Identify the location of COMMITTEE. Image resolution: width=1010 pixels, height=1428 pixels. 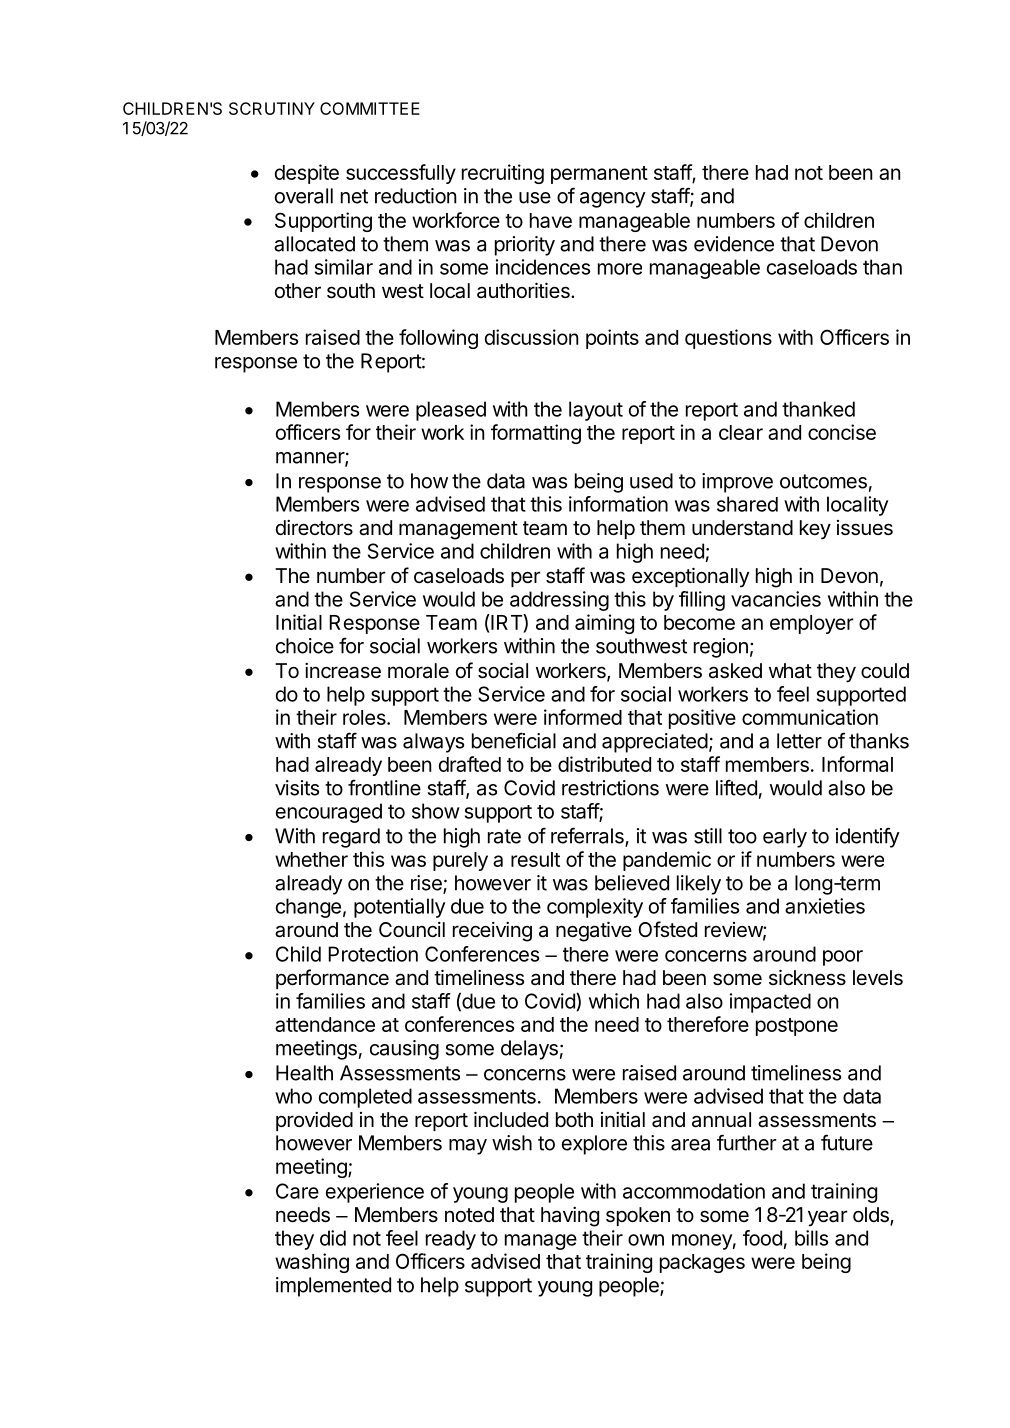
(370, 108).
